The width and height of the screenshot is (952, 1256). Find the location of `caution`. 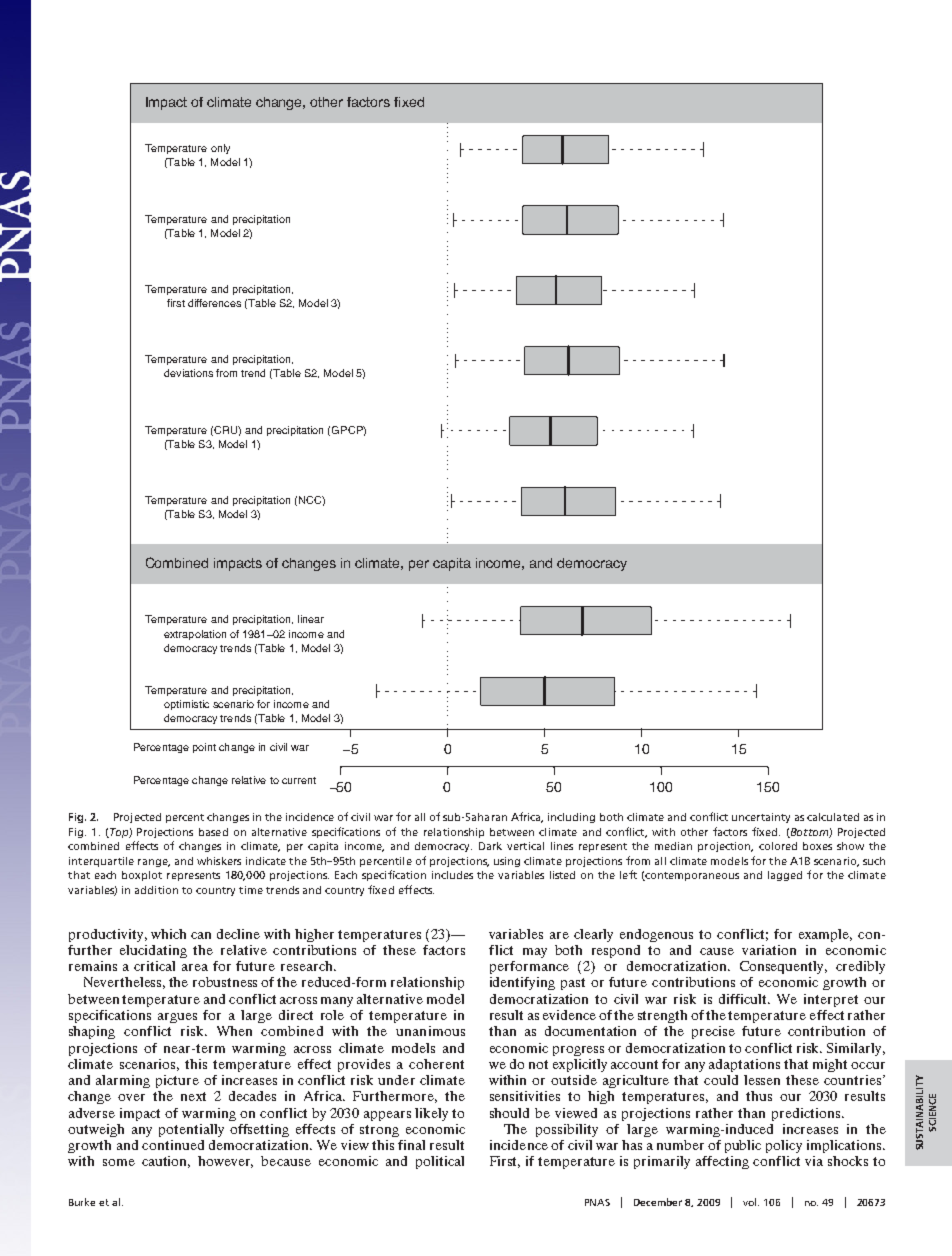

caution is located at coordinates (166, 1162).
